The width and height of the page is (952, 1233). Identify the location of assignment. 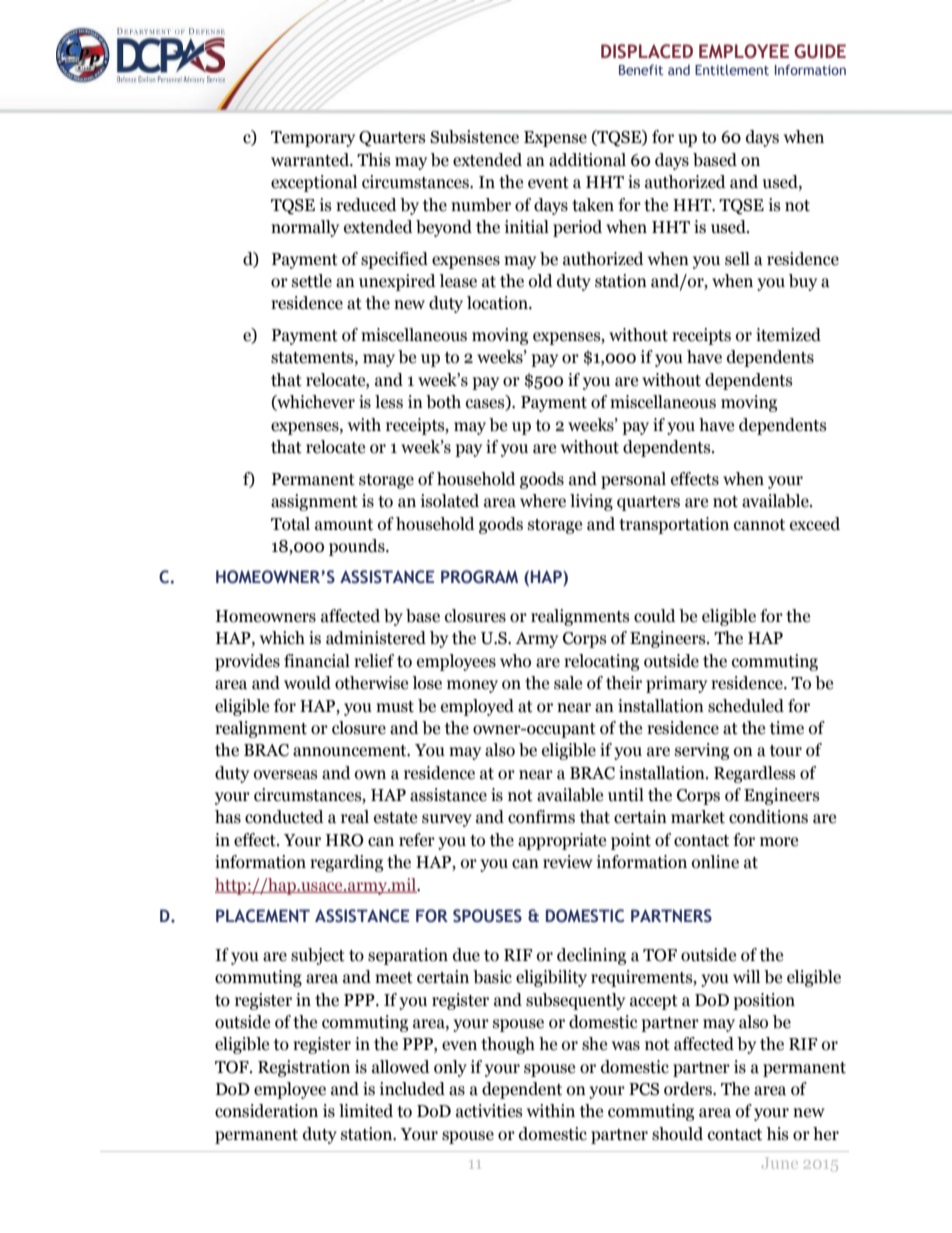
(314, 502).
